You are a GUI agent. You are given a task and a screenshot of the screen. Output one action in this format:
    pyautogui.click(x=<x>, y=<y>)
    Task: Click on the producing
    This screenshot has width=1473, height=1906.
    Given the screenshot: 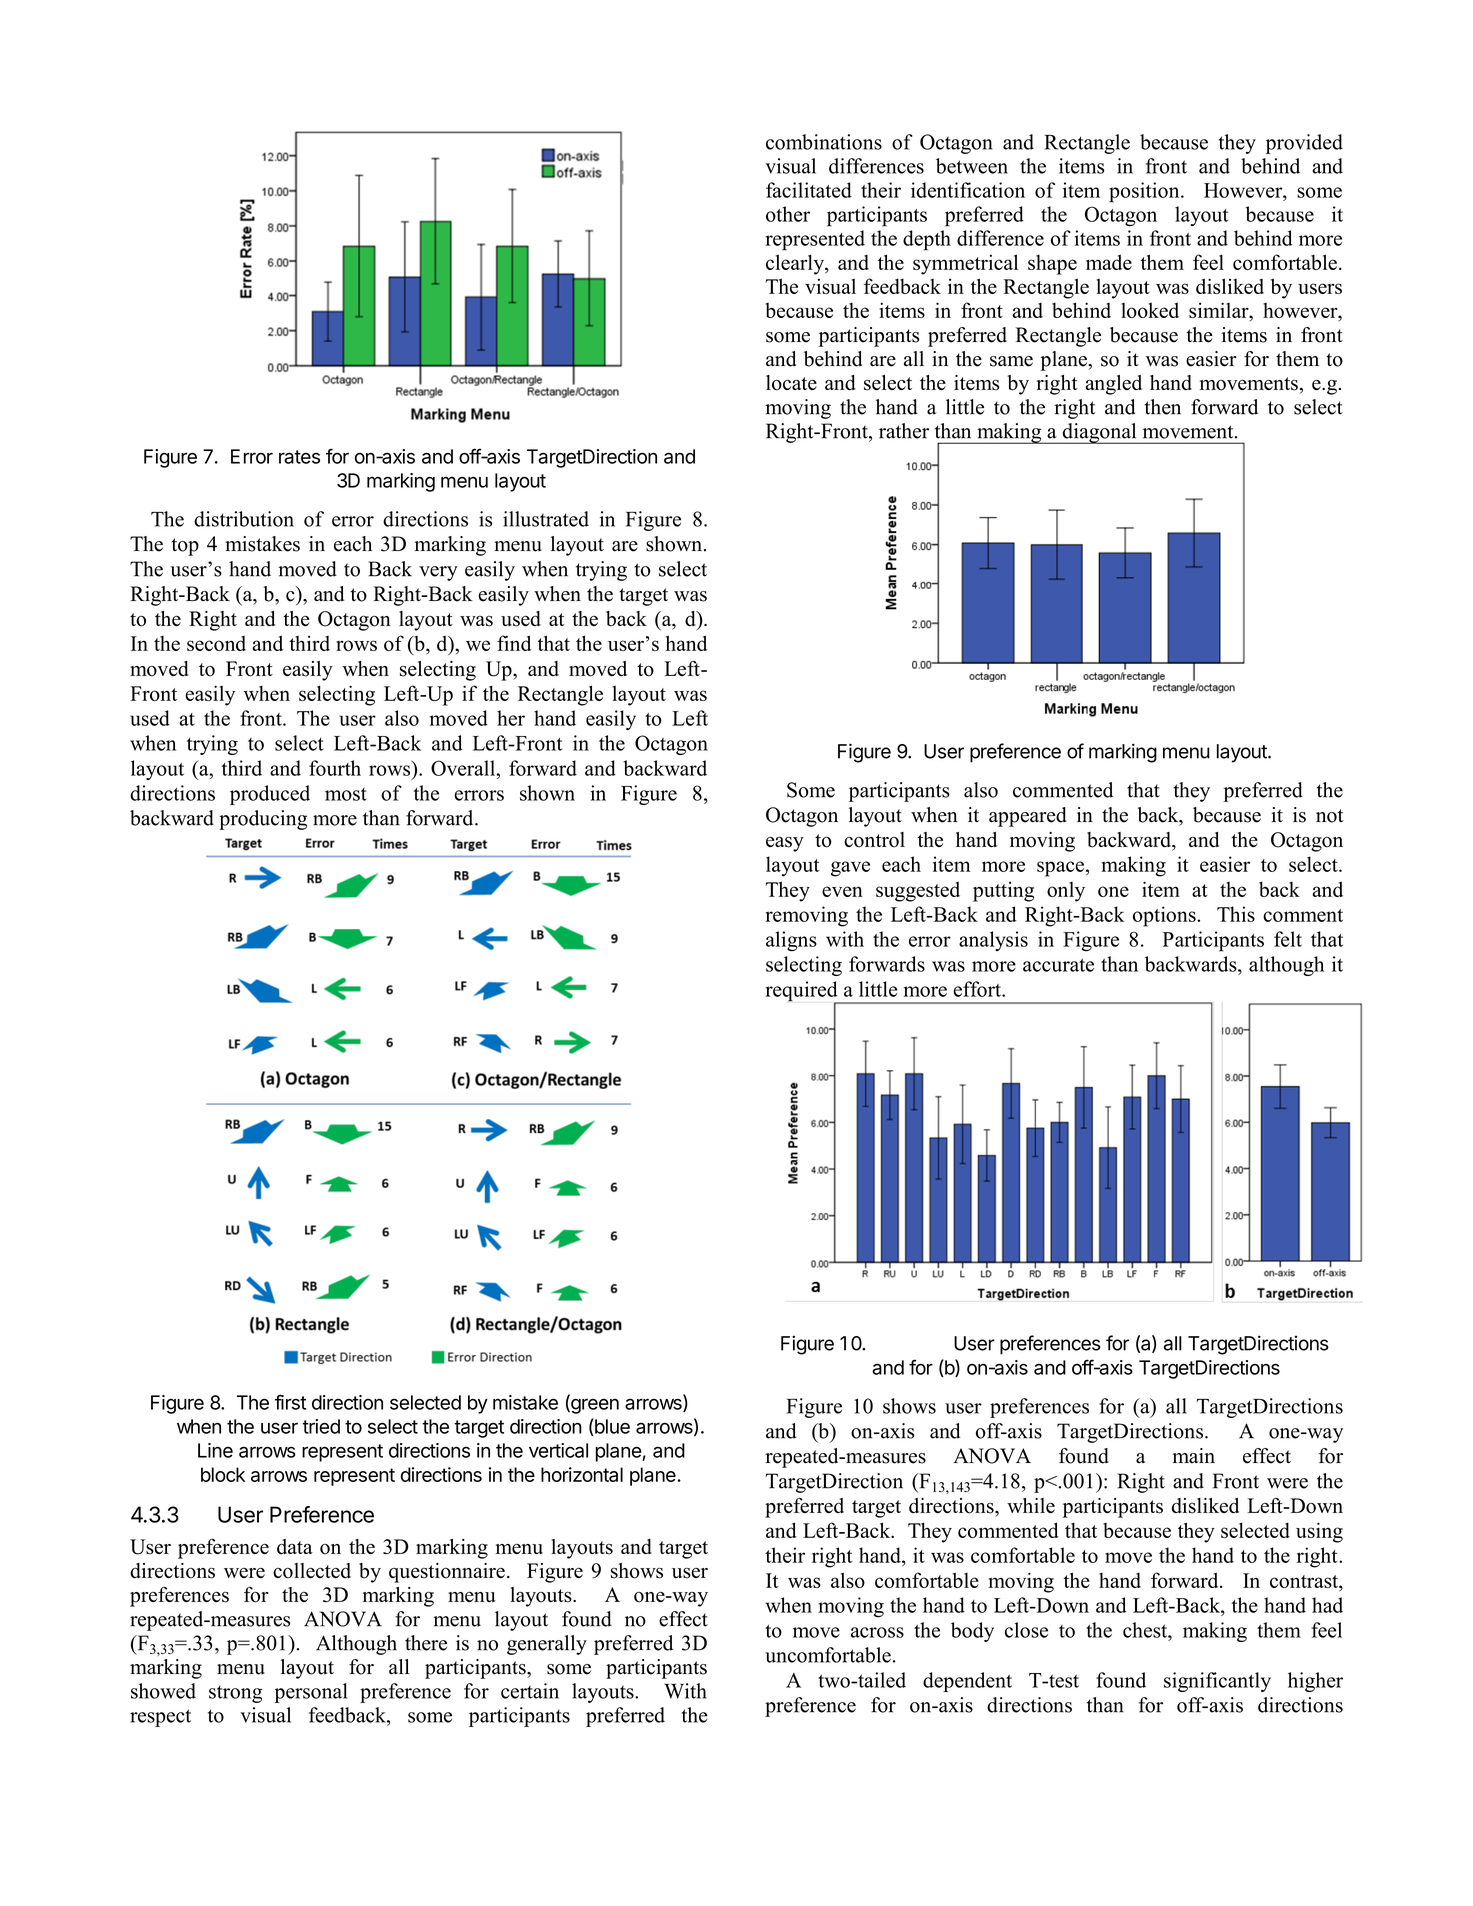 What is the action you would take?
    pyautogui.click(x=263, y=820)
